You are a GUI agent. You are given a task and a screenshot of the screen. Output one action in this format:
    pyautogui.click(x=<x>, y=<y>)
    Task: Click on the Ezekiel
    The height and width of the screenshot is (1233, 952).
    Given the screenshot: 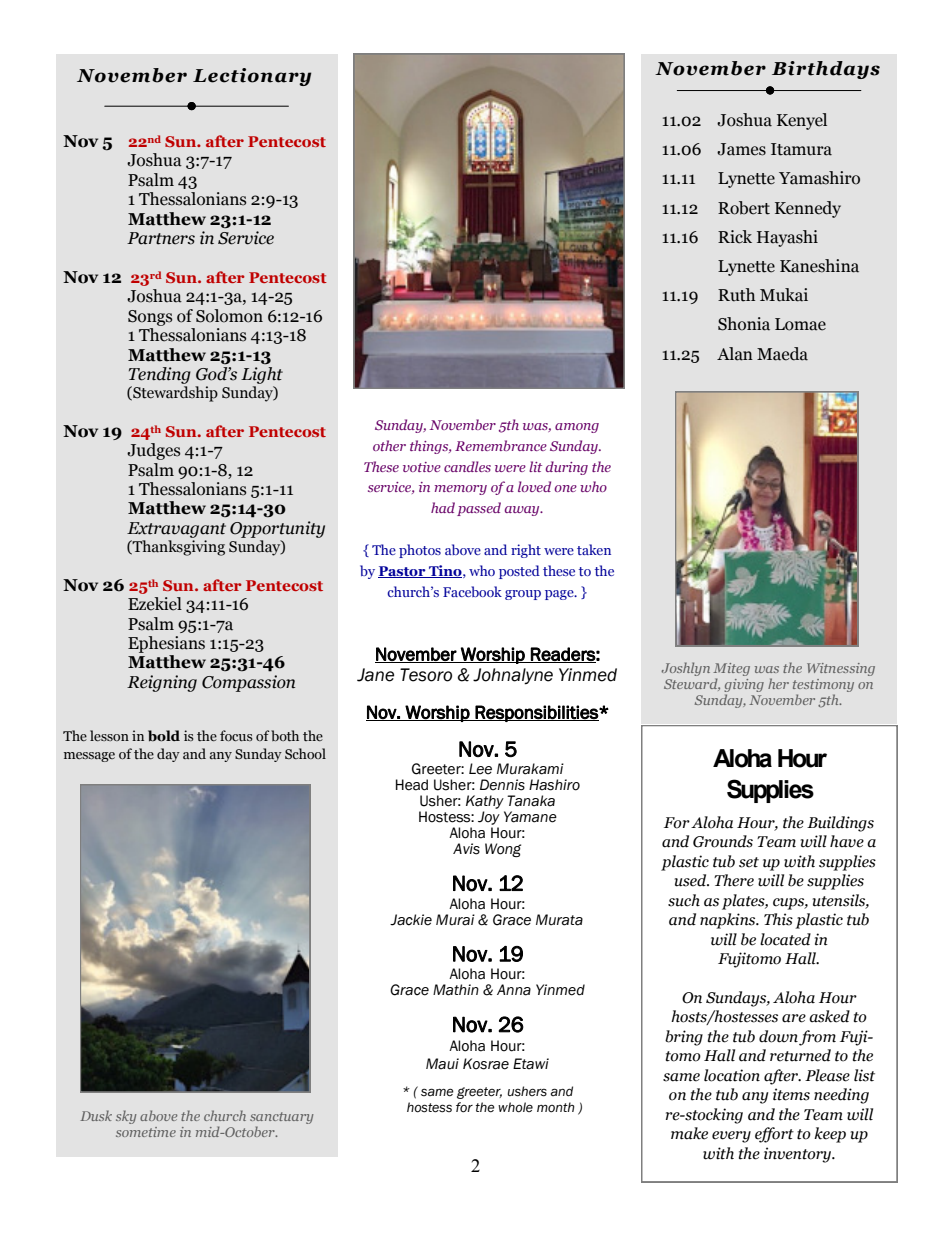 What is the action you would take?
    pyautogui.click(x=155, y=604)
